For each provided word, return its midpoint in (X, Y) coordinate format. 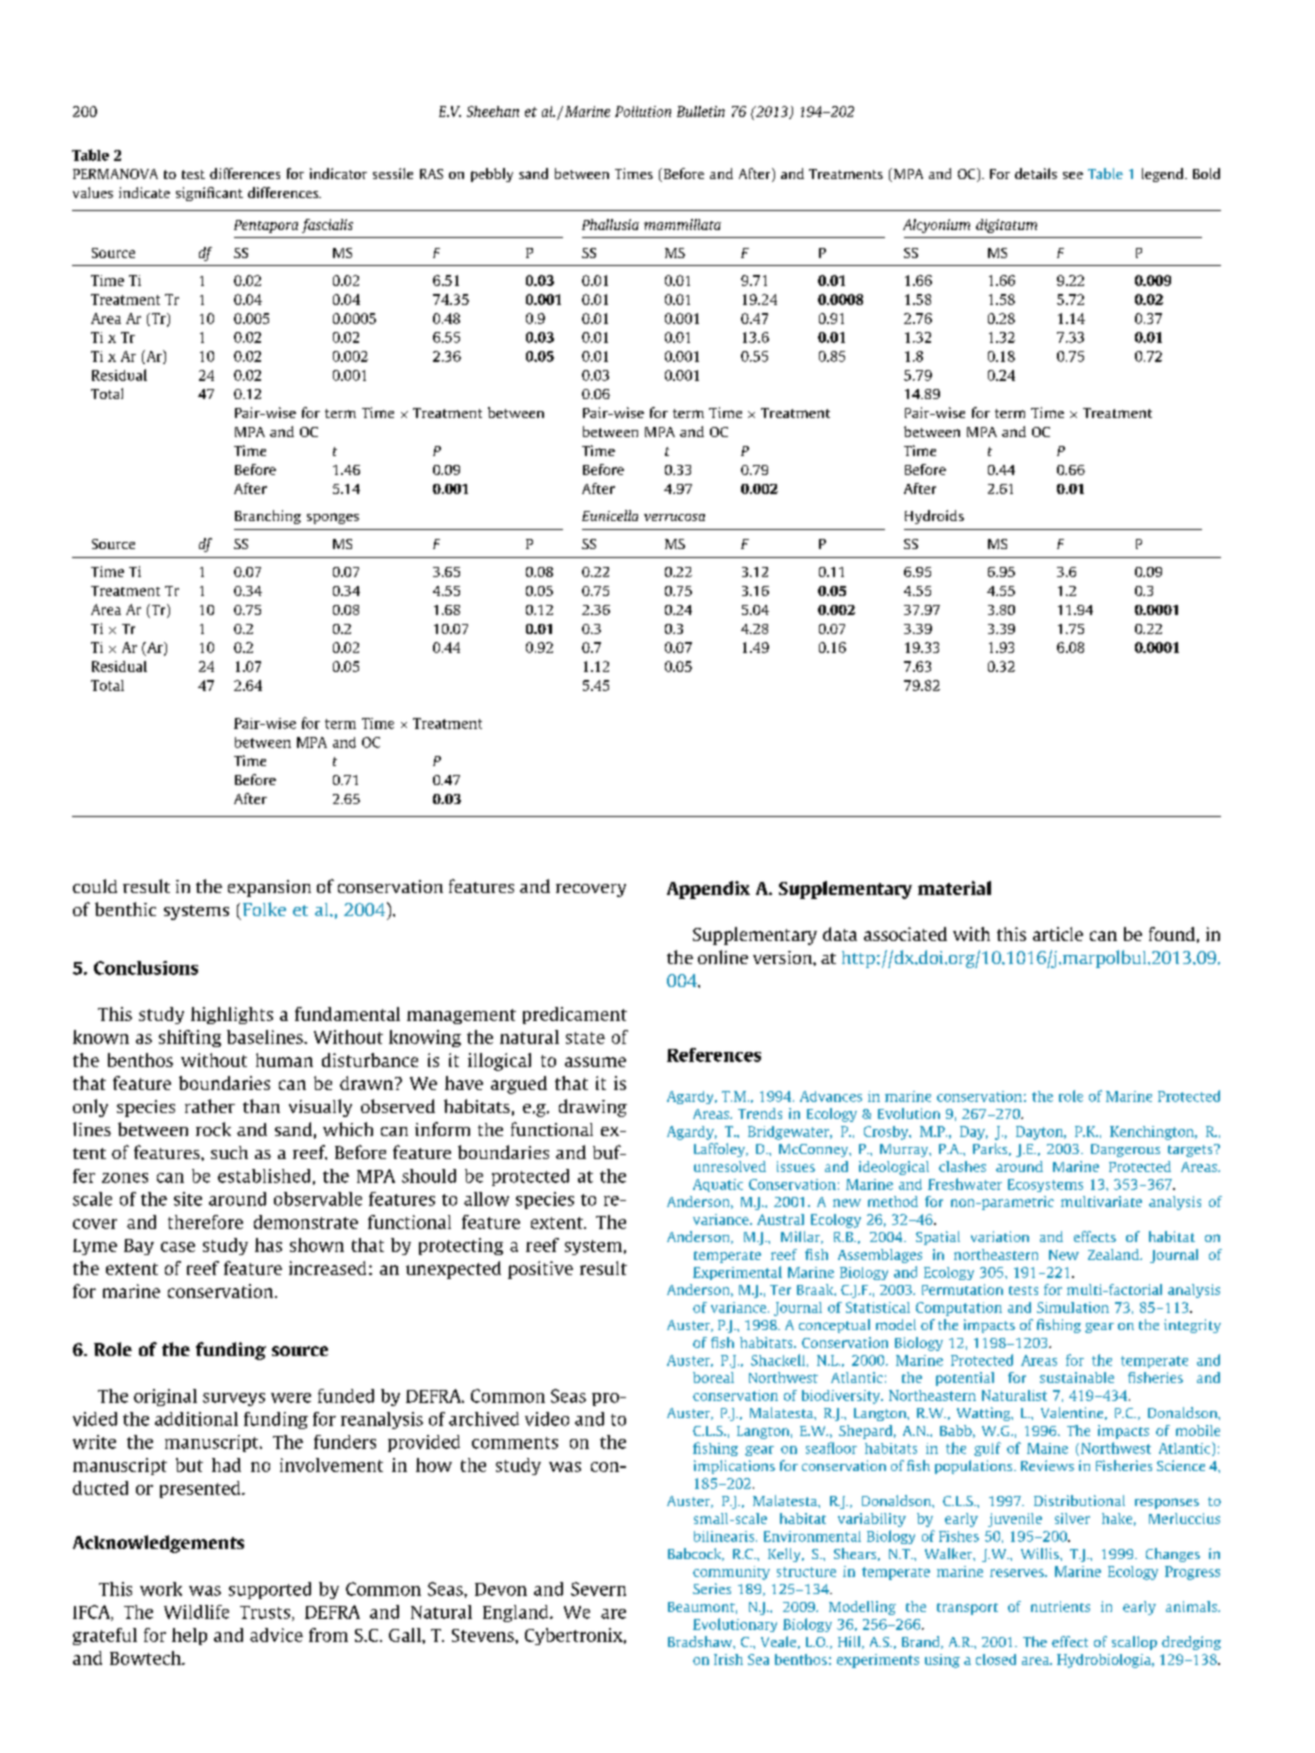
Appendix (708, 890)
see (1073, 175)
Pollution (643, 111)
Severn (598, 1589)
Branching (268, 517)
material (954, 888)
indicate (144, 192)
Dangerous (1125, 1150)
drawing (593, 1108)
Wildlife (196, 1612)
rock (213, 1129)
